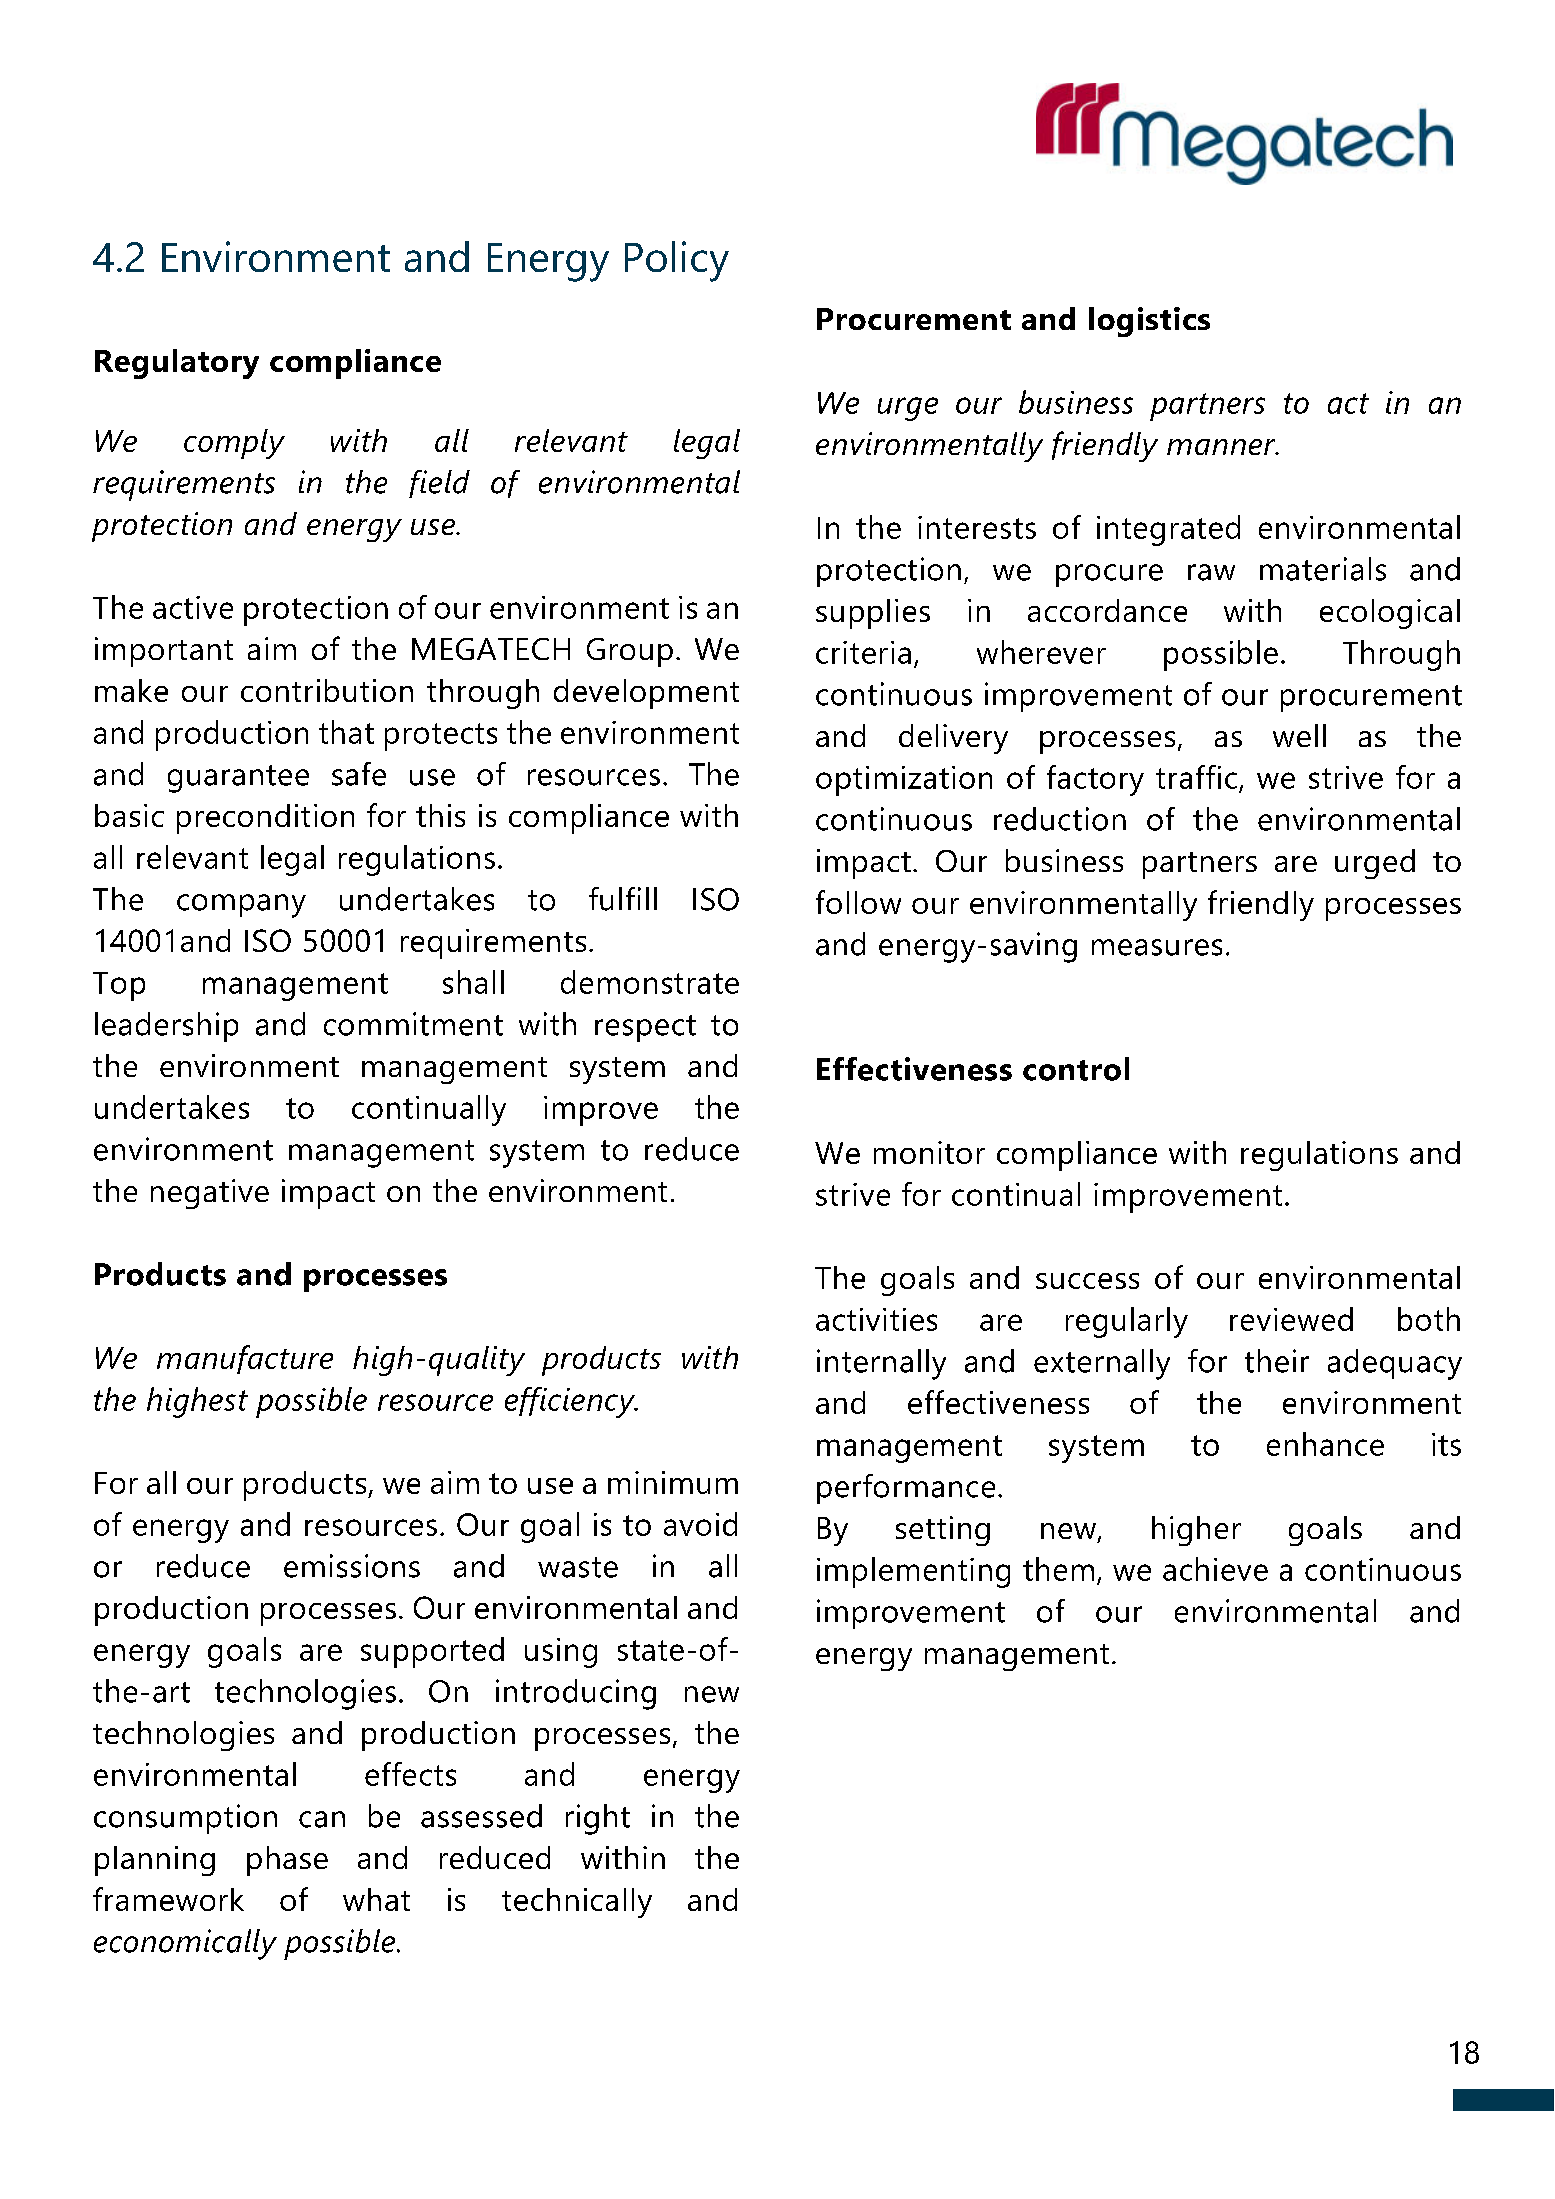 This screenshot has width=1555, height=2199. I want to click on Policy, so click(677, 261).
